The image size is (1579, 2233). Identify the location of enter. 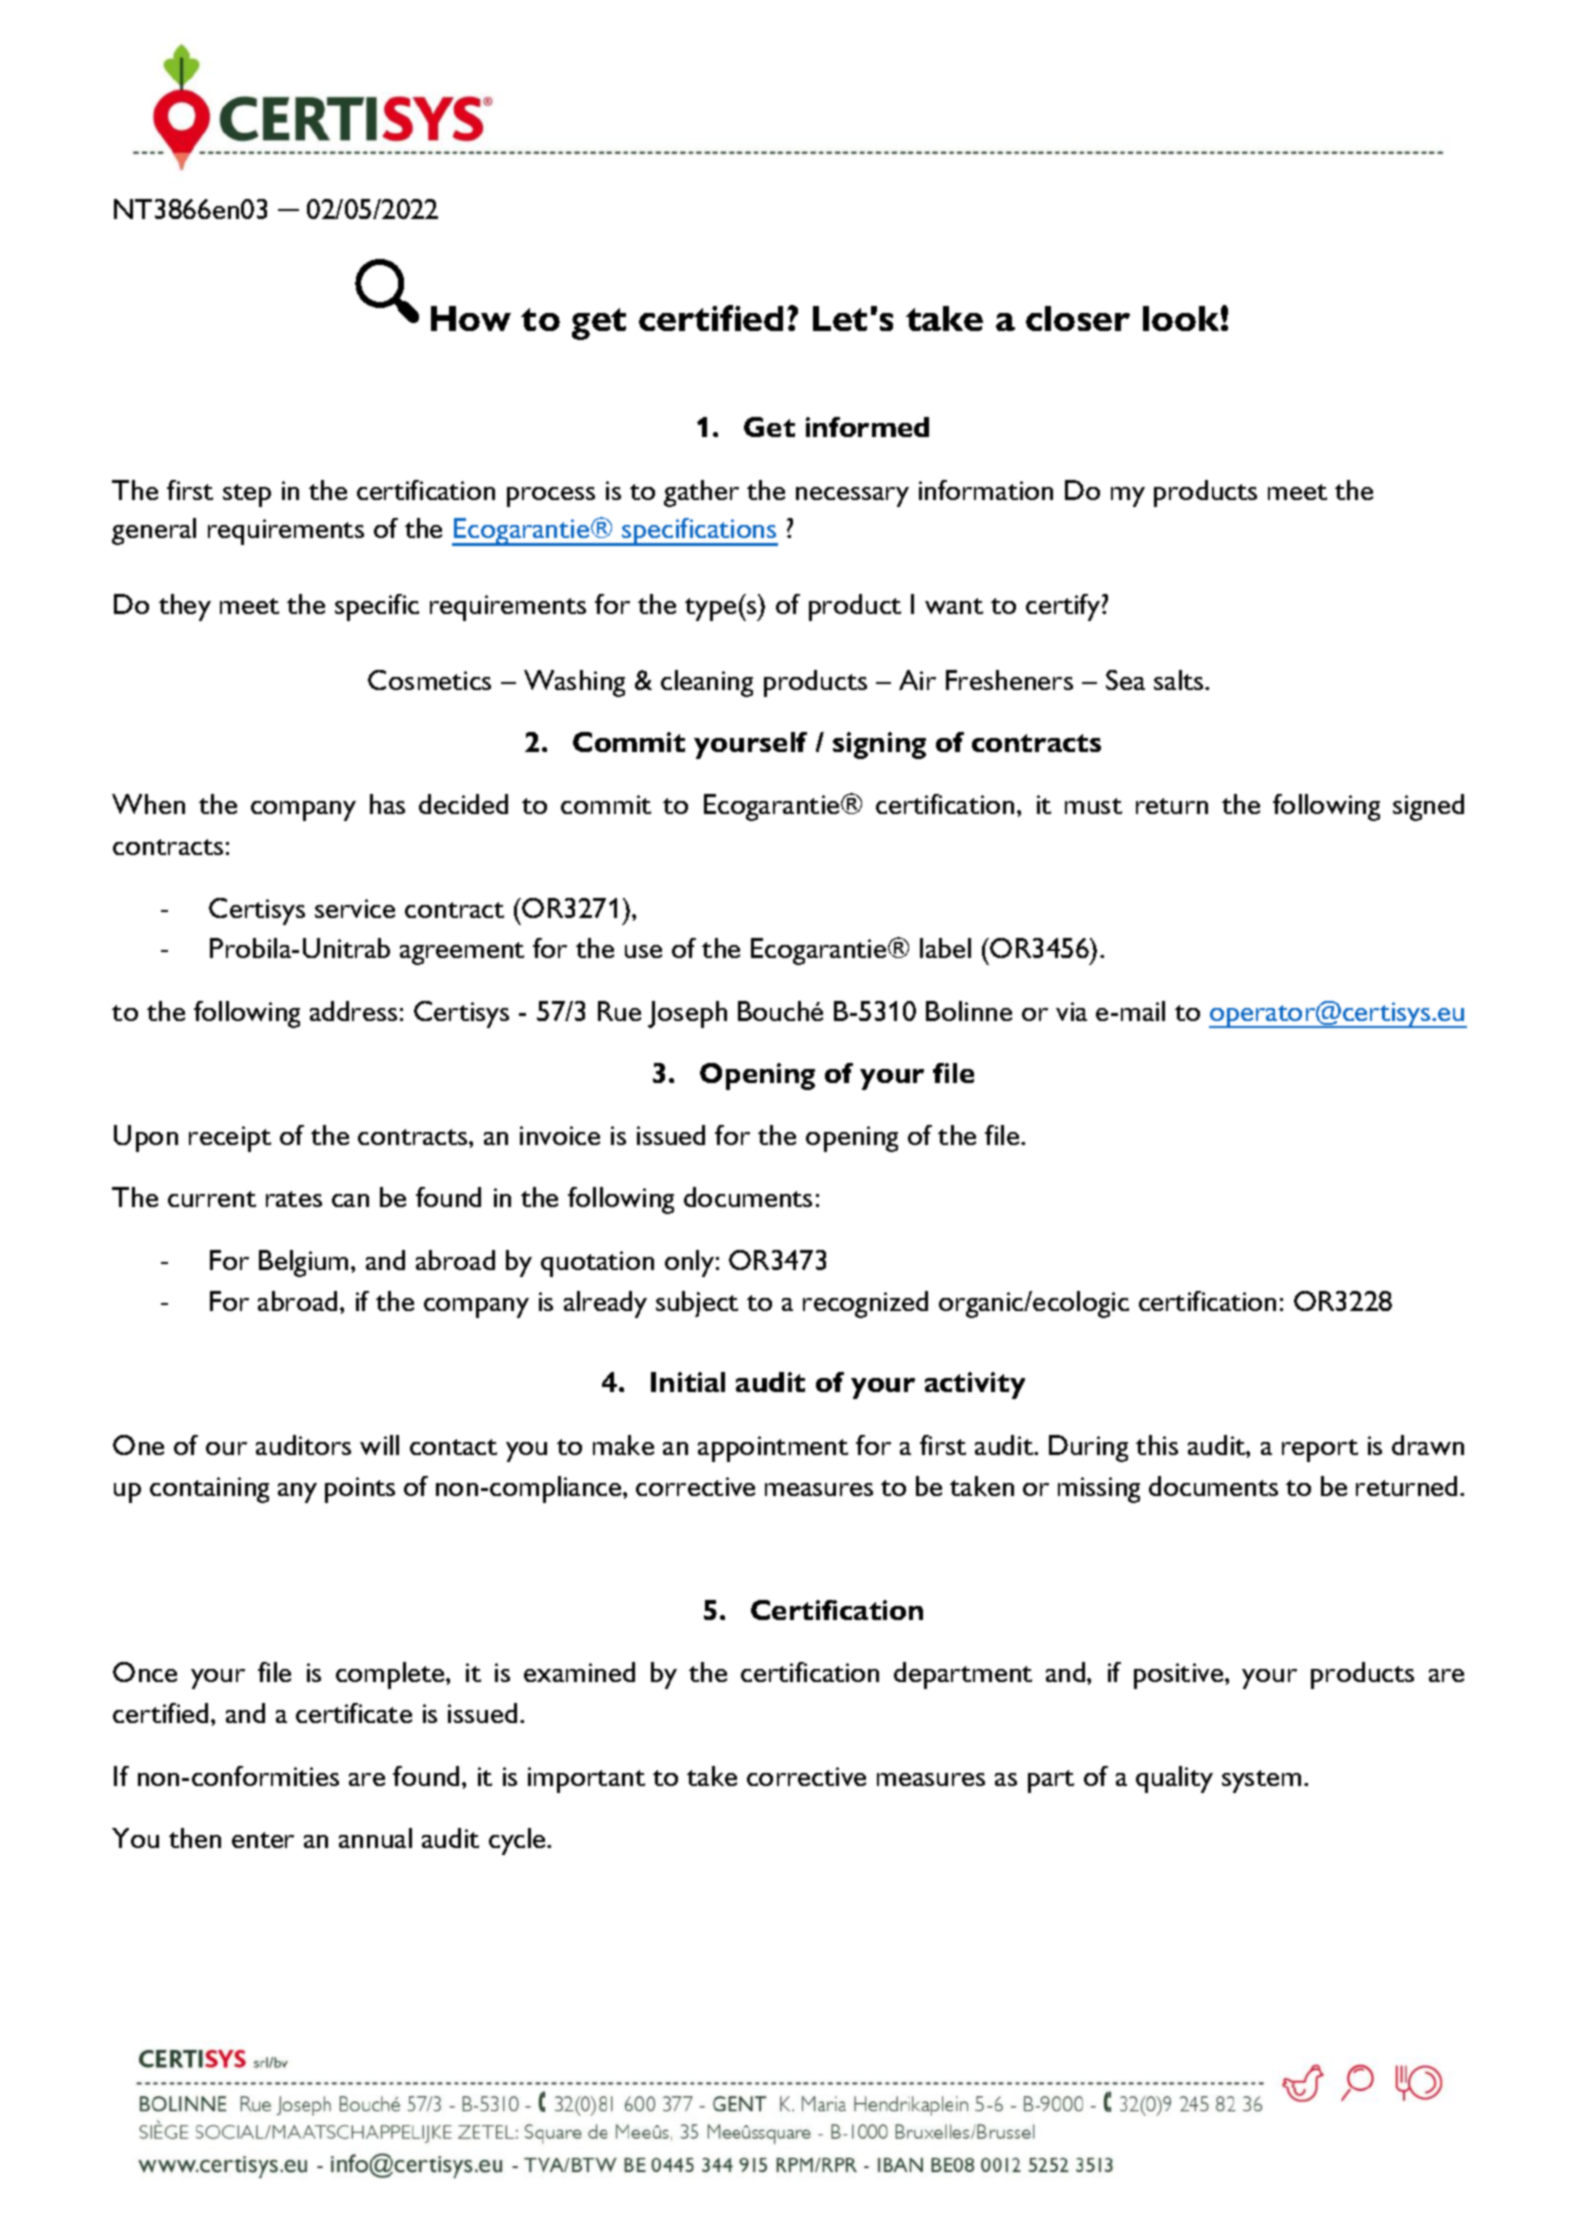
(263, 1840).
